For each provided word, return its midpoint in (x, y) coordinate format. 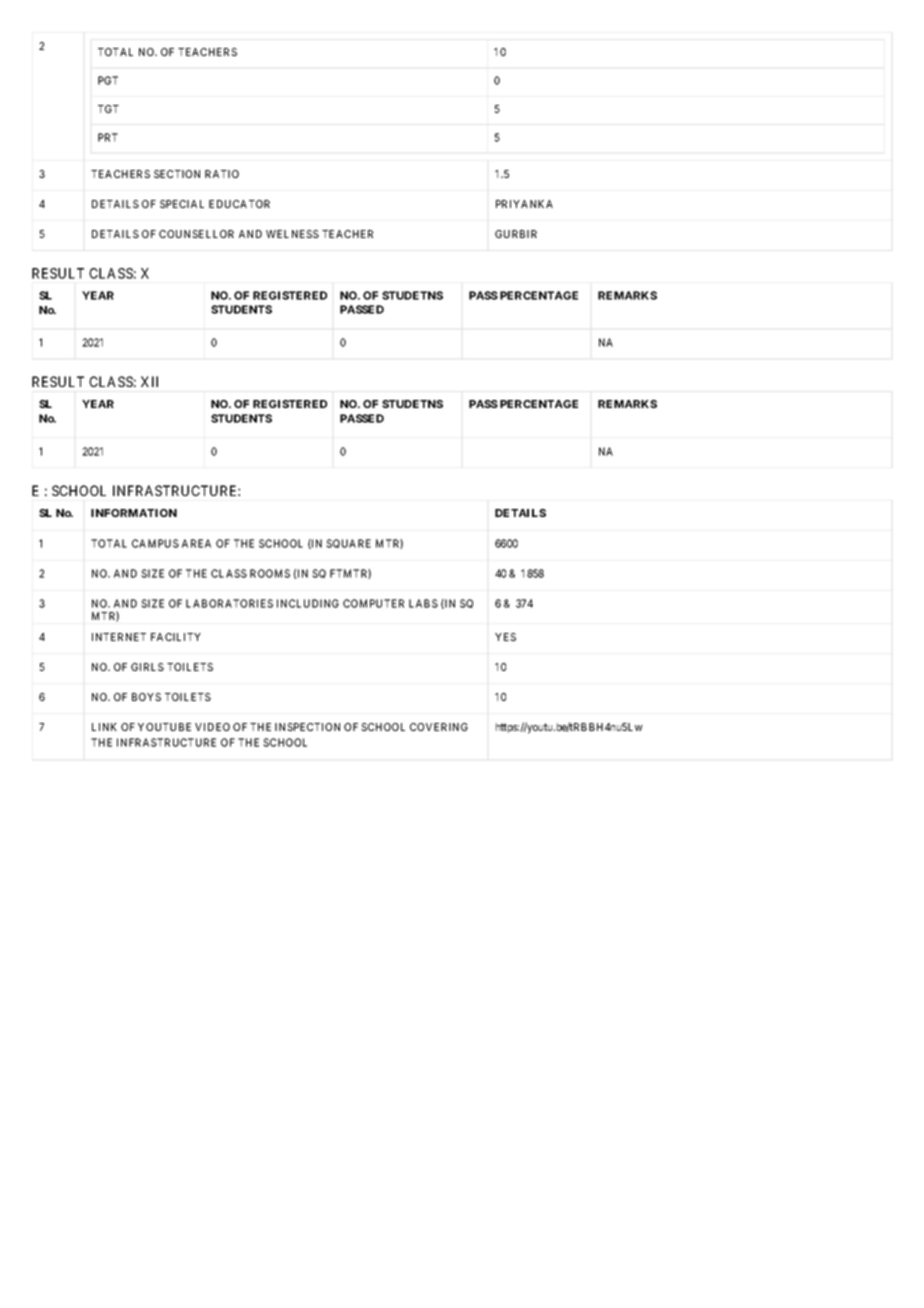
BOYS (146, 697)
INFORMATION (134, 513)
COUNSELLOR (196, 234)
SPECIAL (182, 204)
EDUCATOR (239, 204)
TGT (108, 109)
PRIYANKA (524, 204)
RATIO (222, 174)
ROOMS (270, 573)
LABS (423, 603)
